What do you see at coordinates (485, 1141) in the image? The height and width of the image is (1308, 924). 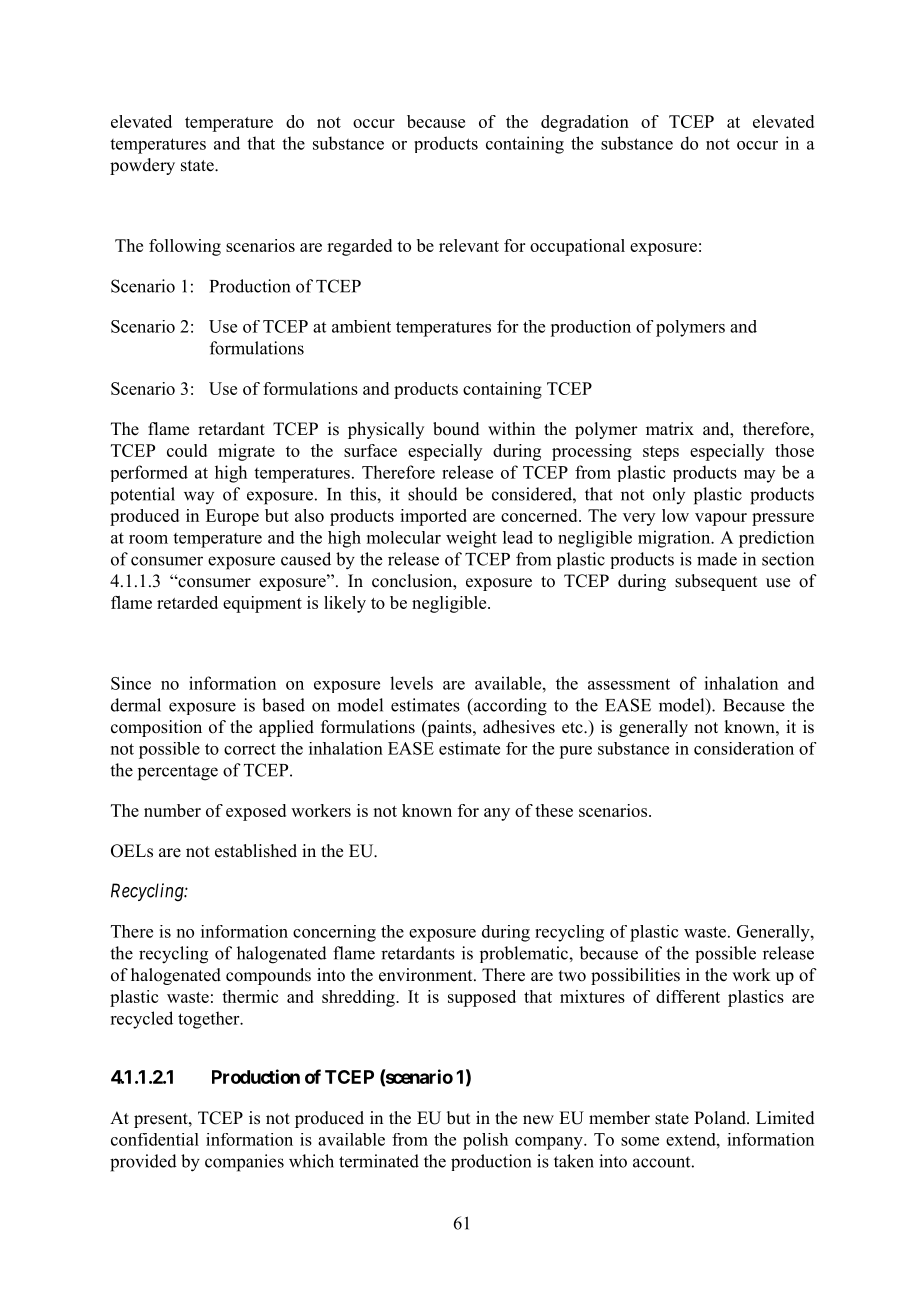 I see `polish` at bounding box center [485, 1141].
